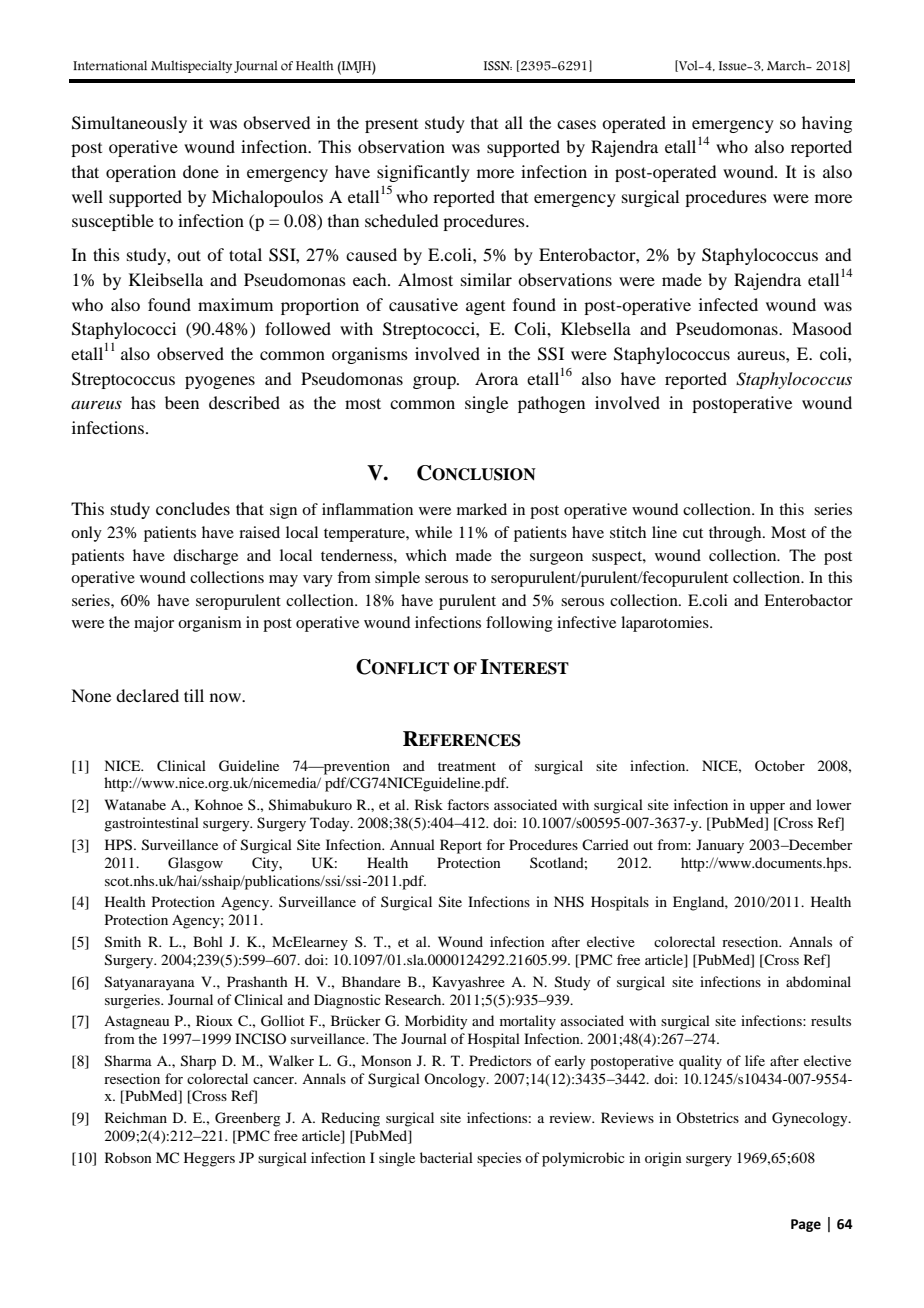 The image size is (924, 1308). What do you see at coordinates (123, 942) in the screenshot?
I see `Smith` at bounding box center [123, 942].
